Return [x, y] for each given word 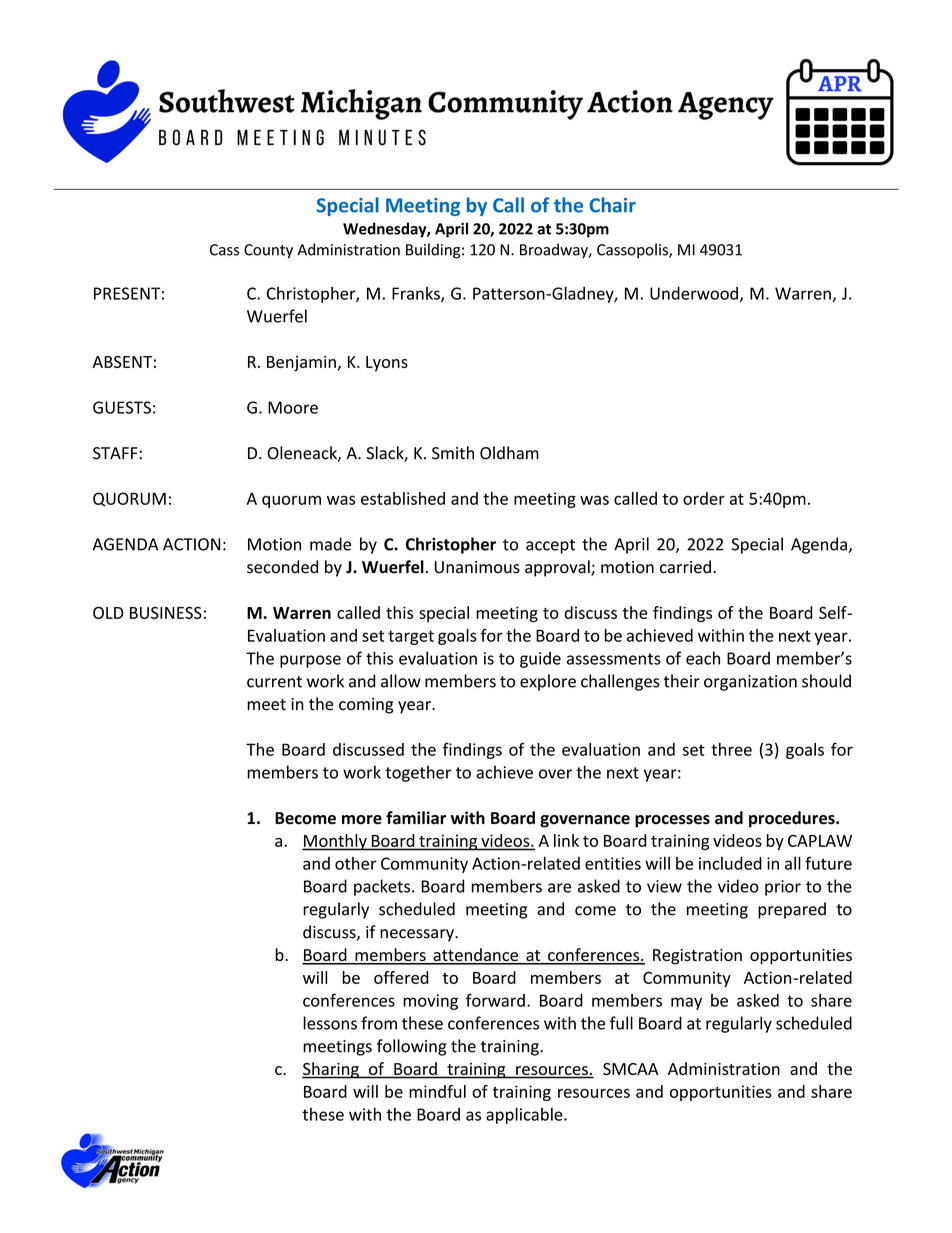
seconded [282, 567]
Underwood [694, 293]
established [403, 498]
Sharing [331, 1070]
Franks [417, 294]
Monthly [335, 842]
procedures [793, 819]
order [704, 498]
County [268, 251]
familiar [416, 817]
